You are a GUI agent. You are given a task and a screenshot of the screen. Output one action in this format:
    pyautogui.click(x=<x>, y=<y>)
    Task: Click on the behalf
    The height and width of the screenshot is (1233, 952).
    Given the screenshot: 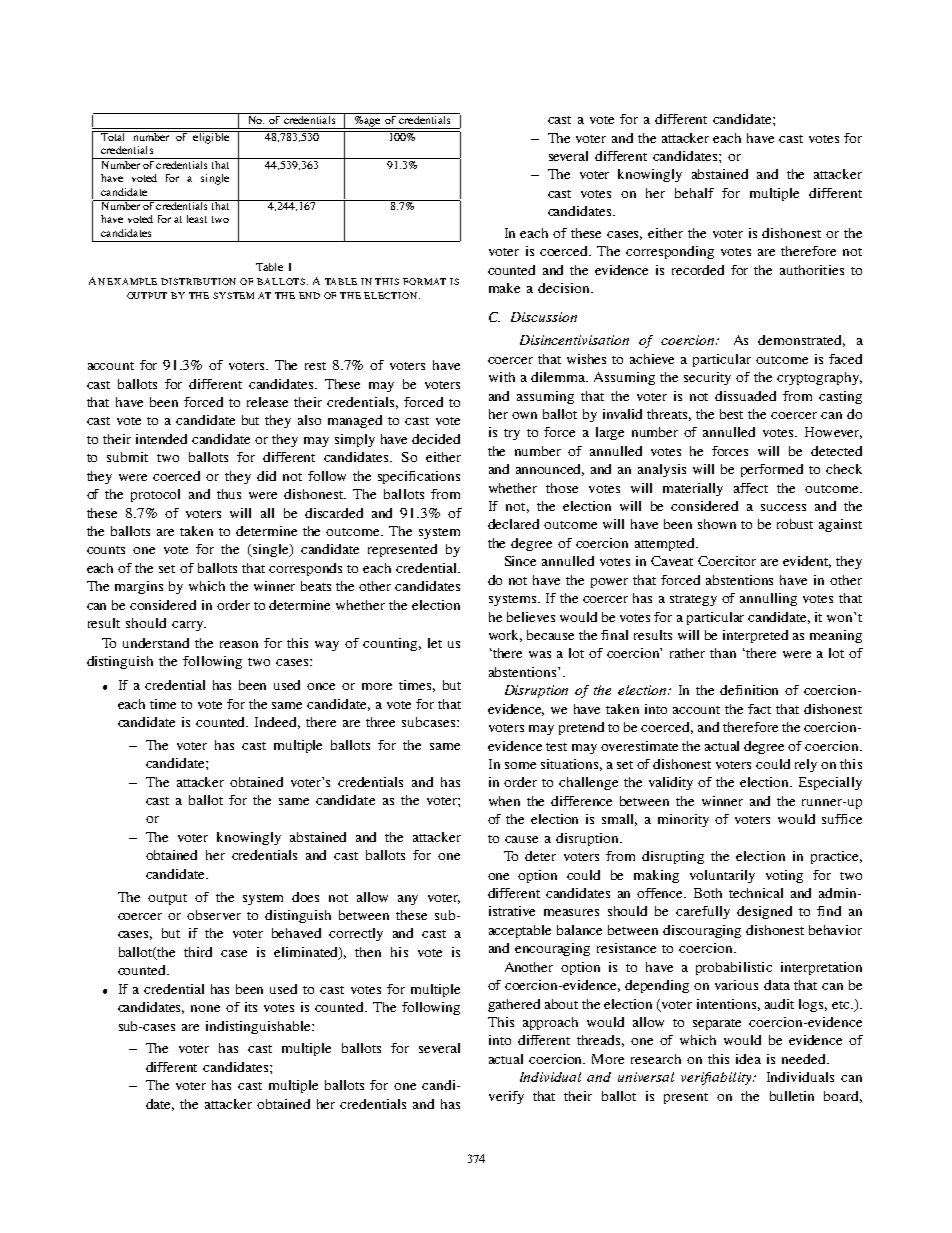 What is the action you would take?
    pyautogui.click(x=694, y=193)
